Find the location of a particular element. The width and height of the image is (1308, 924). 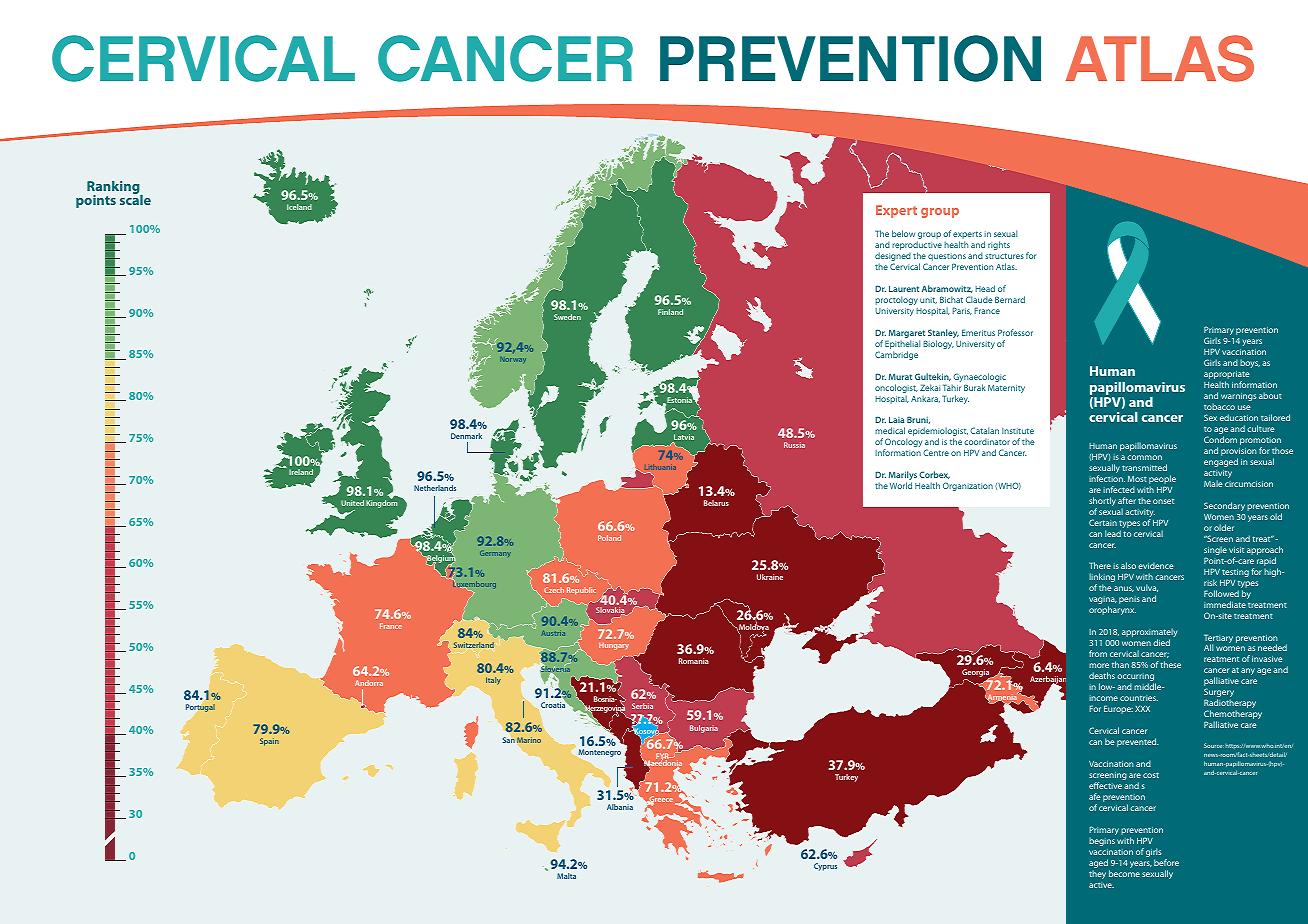

Iceland is located at coordinates (299, 207).
